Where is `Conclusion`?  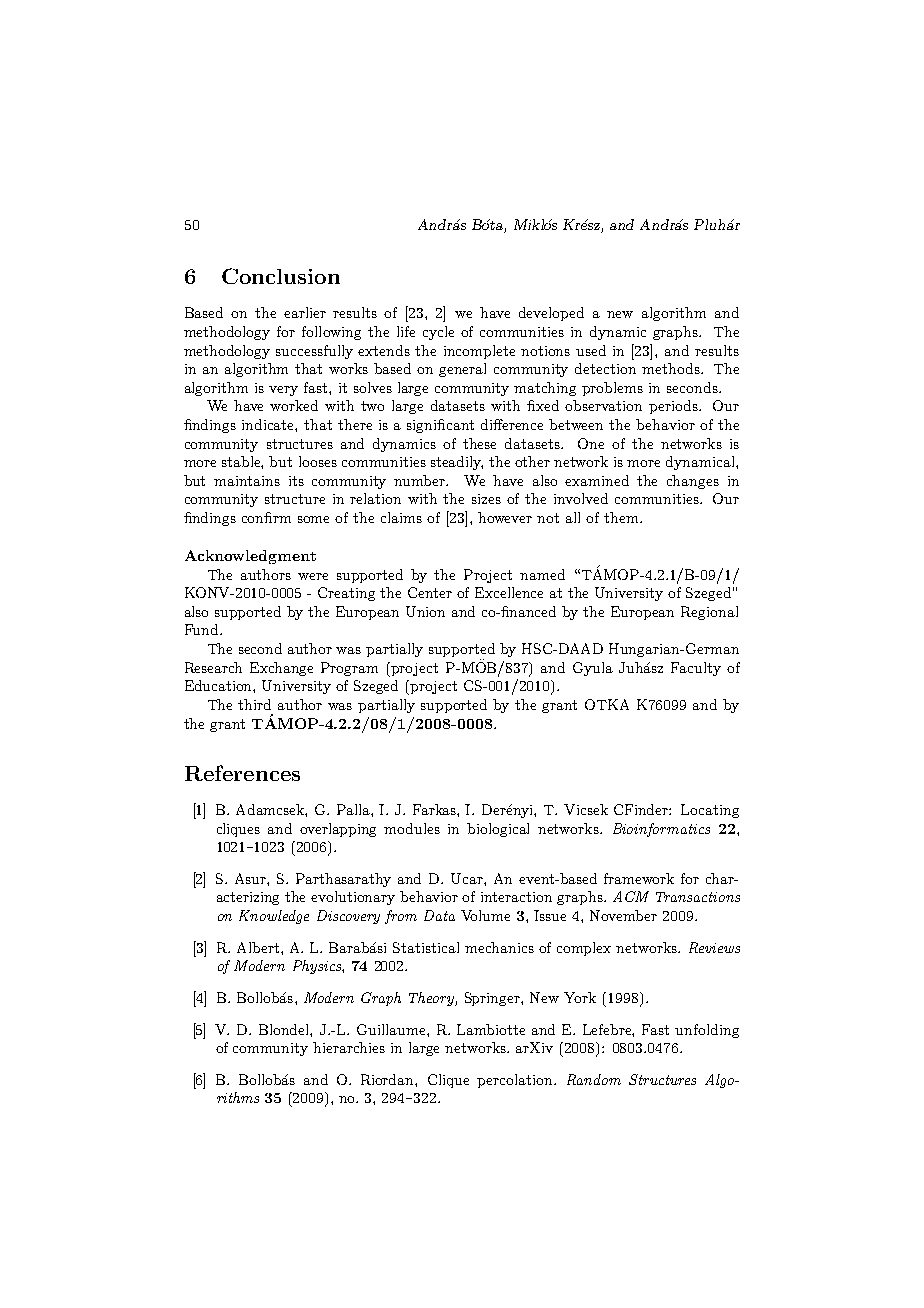
Conclusion is located at coordinates (281, 276).
